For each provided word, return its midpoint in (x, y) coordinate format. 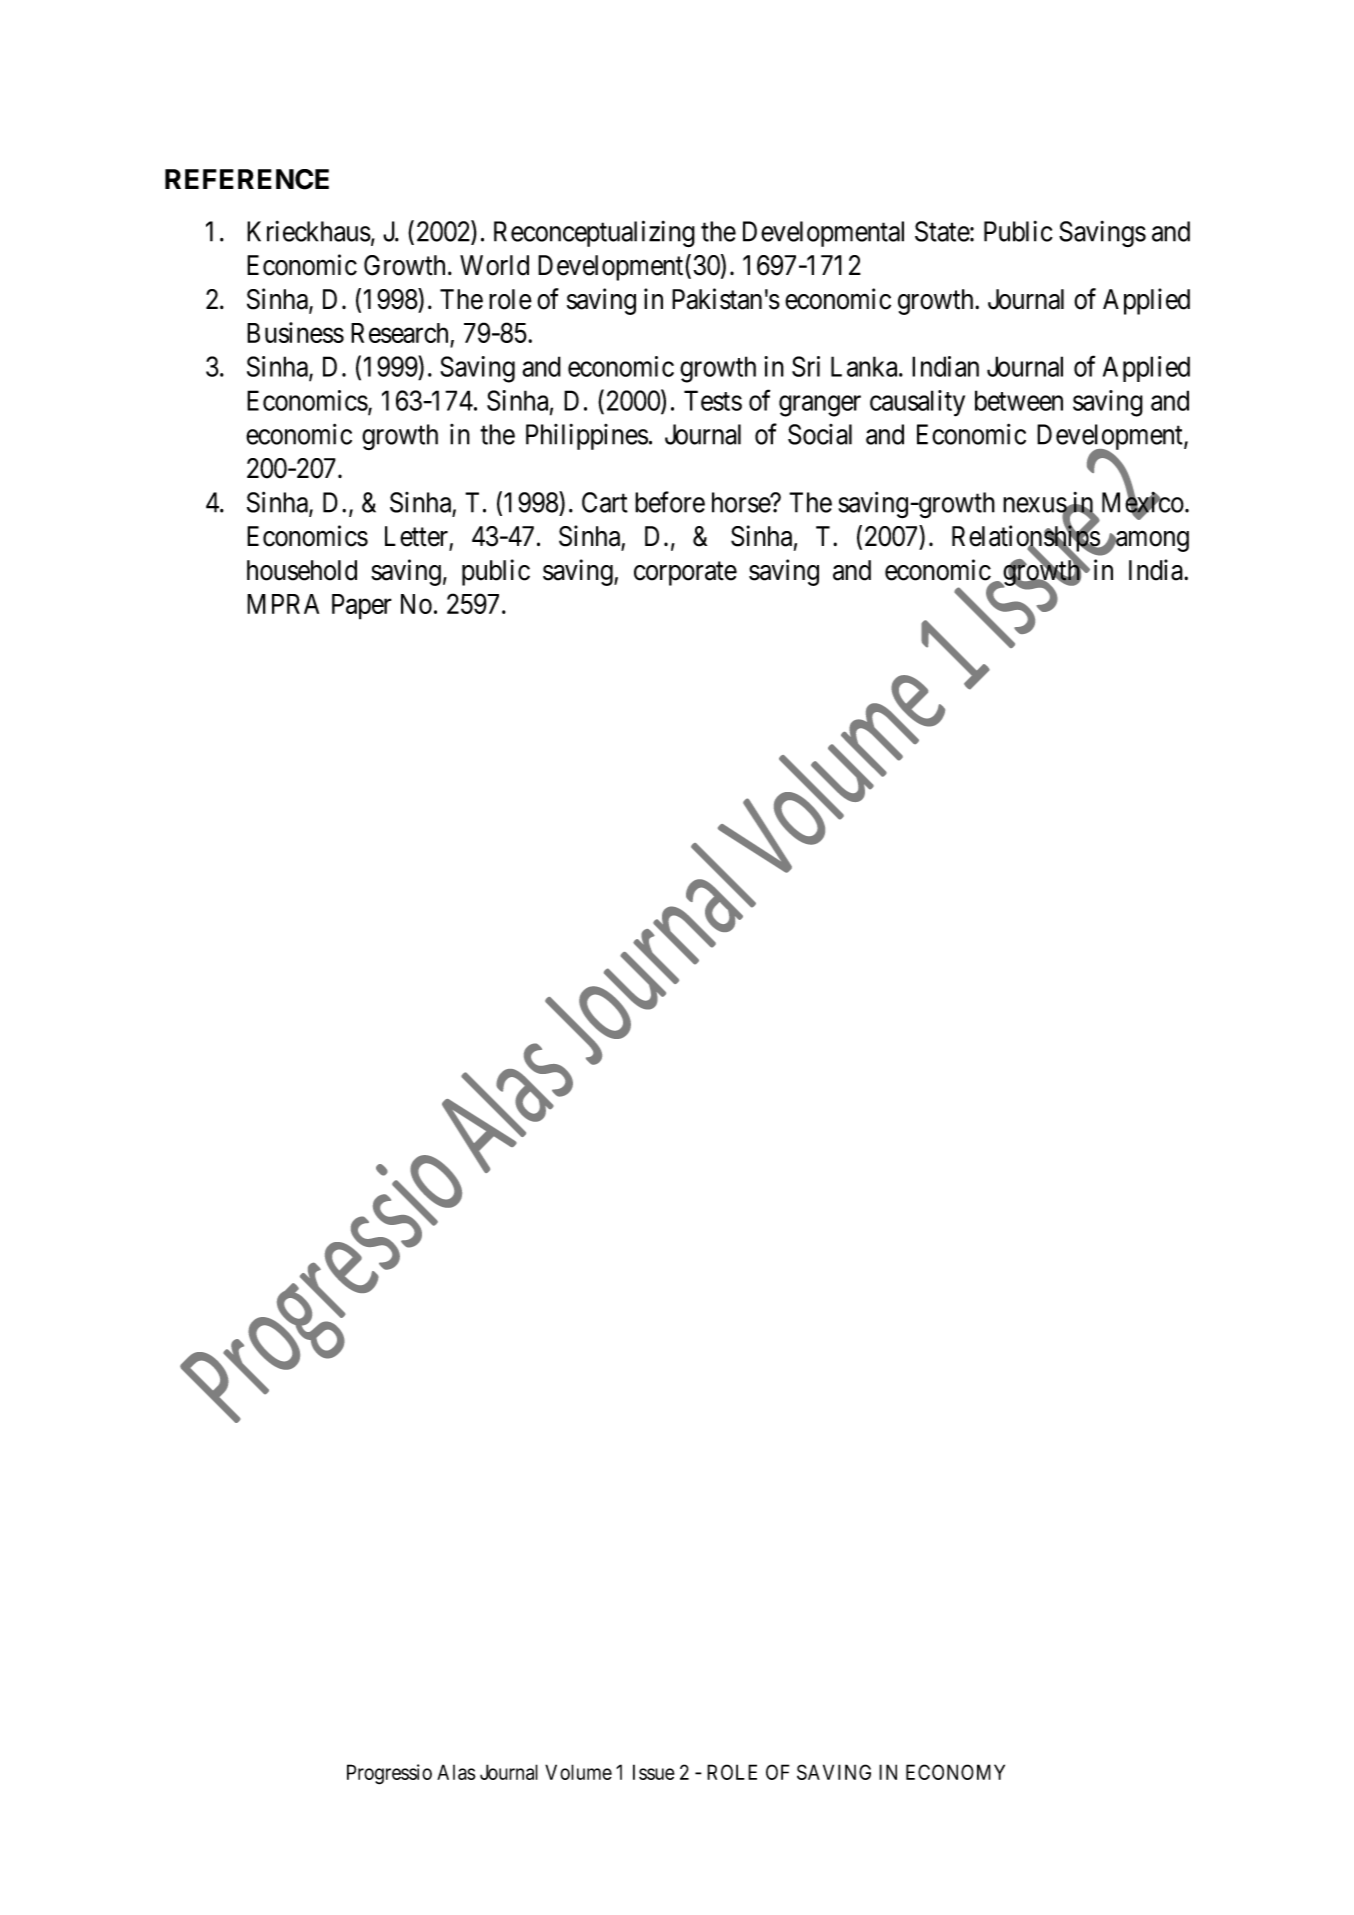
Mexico (1143, 503)
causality (917, 403)
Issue (654, 1772)
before (670, 502)
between (1019, 400)
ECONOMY (955, 1772)
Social (820, 434)
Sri (806, 366)
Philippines (587, 437)
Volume (578, 1772)
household (302, 570)
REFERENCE (247, 179)
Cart (605, 502)
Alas (456, 1772)
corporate (685, 574)
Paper (362, 607)
